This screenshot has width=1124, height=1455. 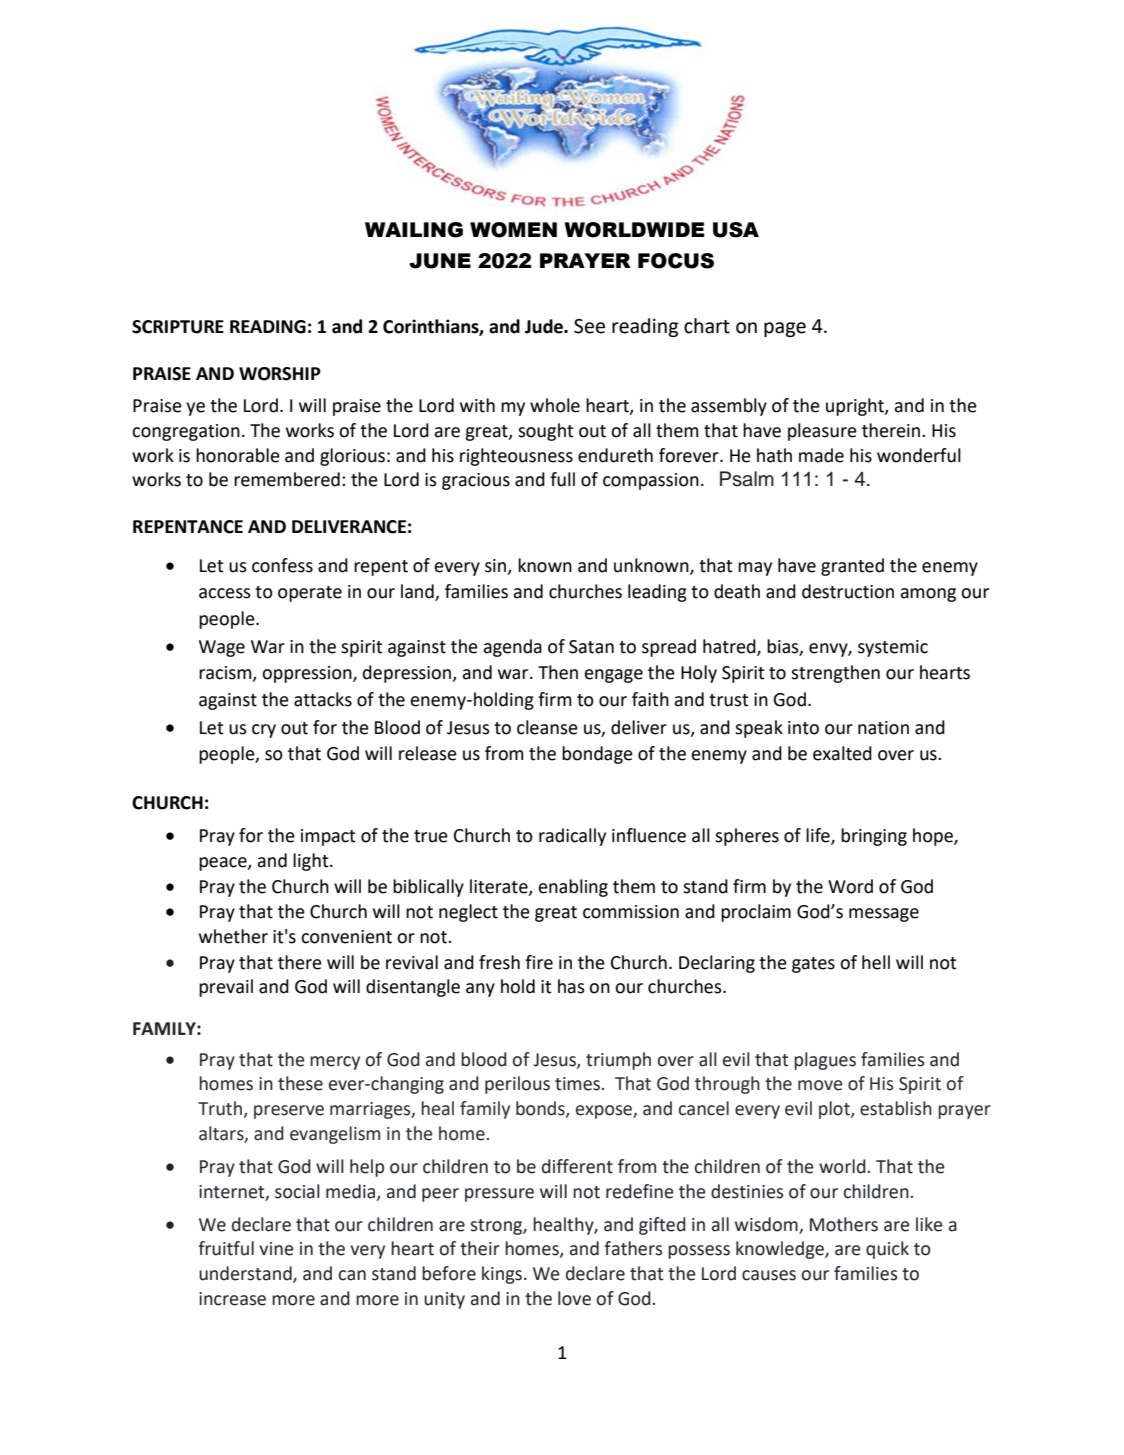 I want to click on SCRIPTURE, so click(x=178, y=327).
